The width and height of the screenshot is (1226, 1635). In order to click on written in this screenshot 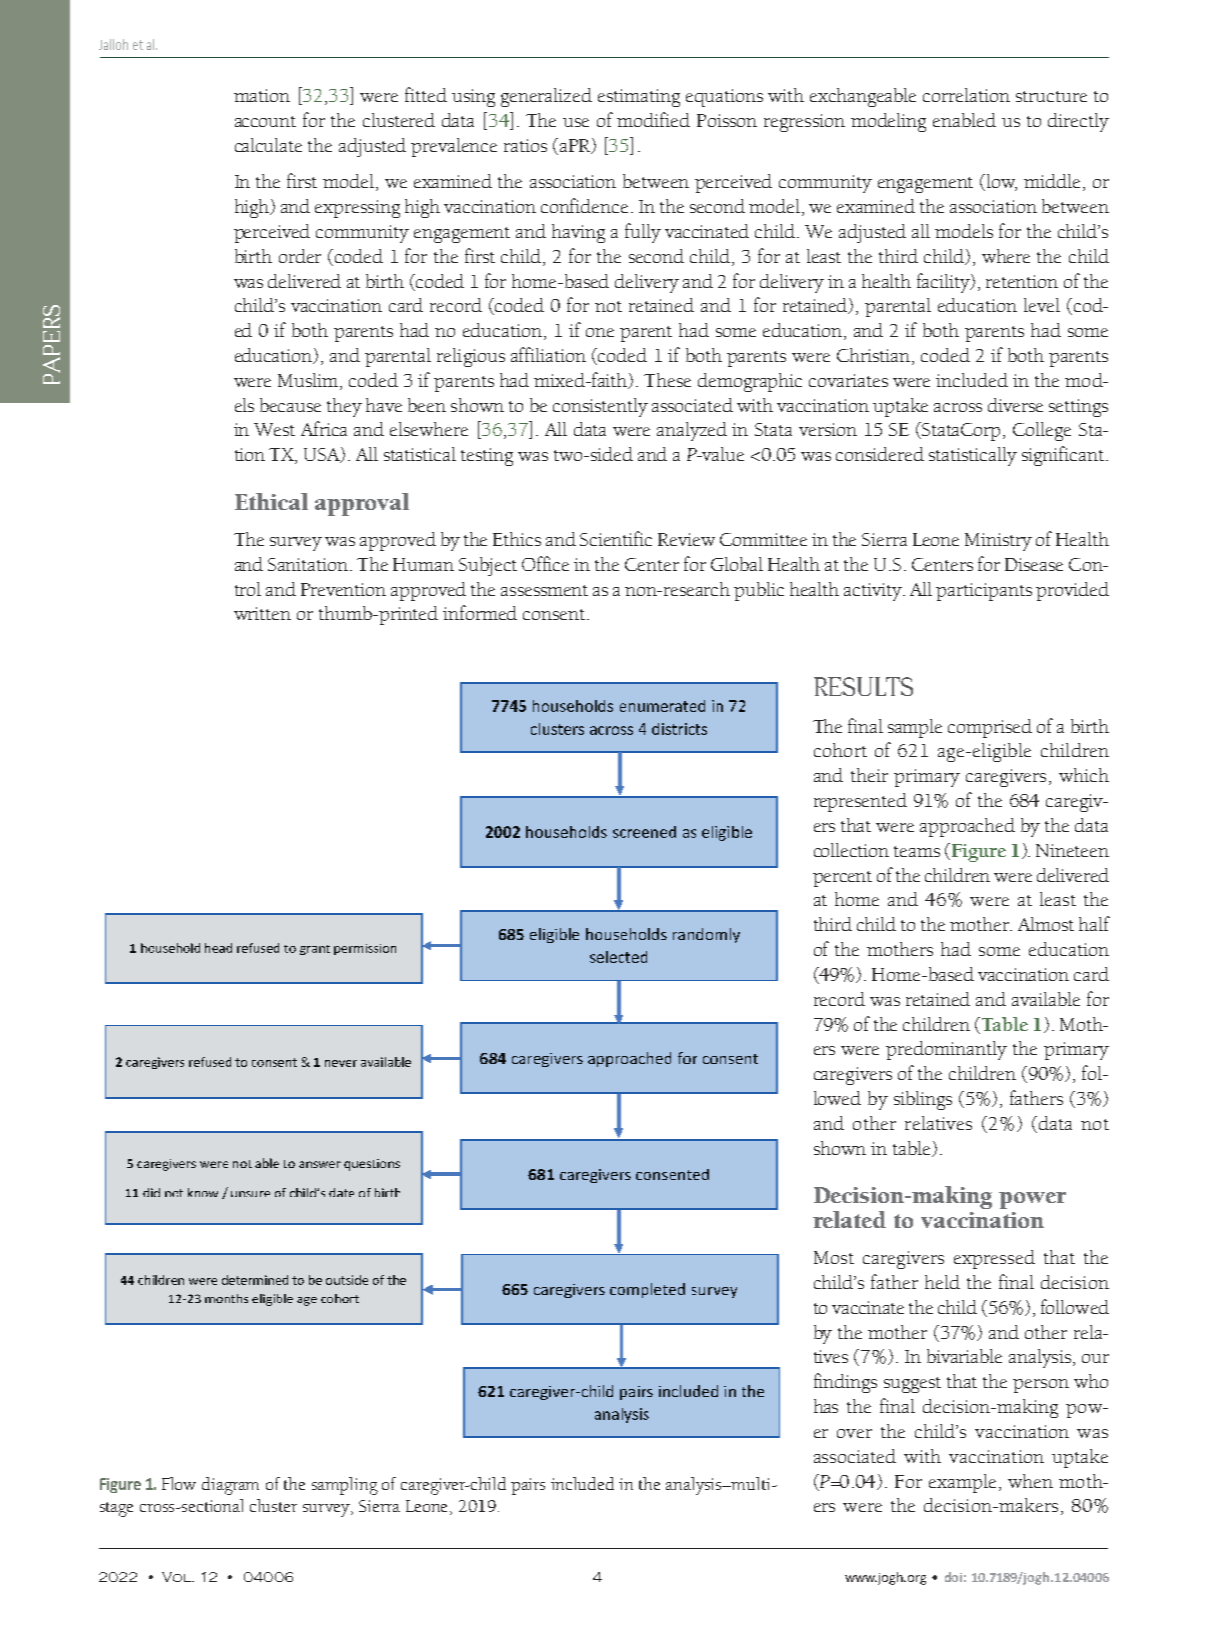, I will do `click(262, 613)`.
